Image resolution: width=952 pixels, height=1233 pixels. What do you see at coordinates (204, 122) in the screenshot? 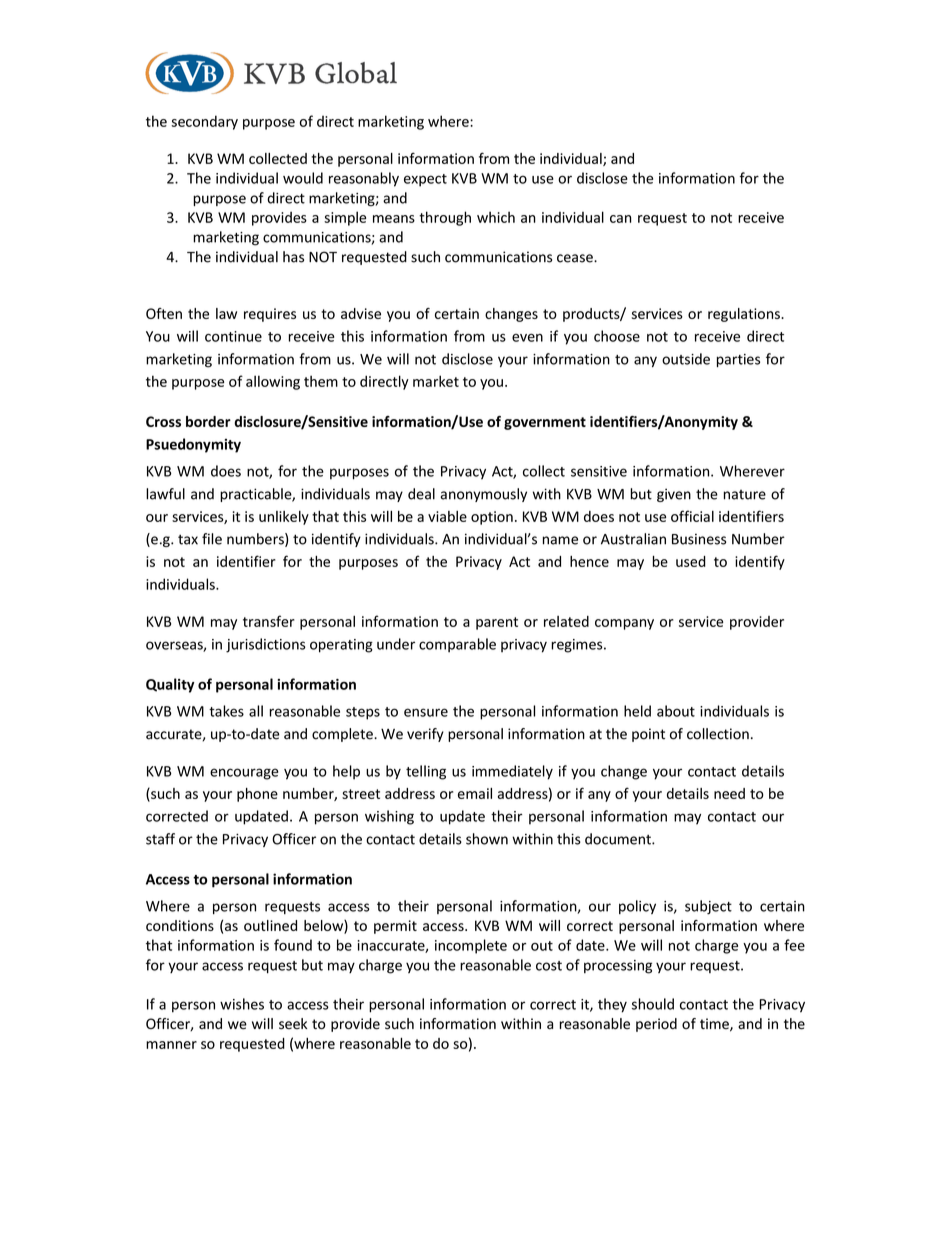
I see `secondary` at bounding box center [204, 122].
